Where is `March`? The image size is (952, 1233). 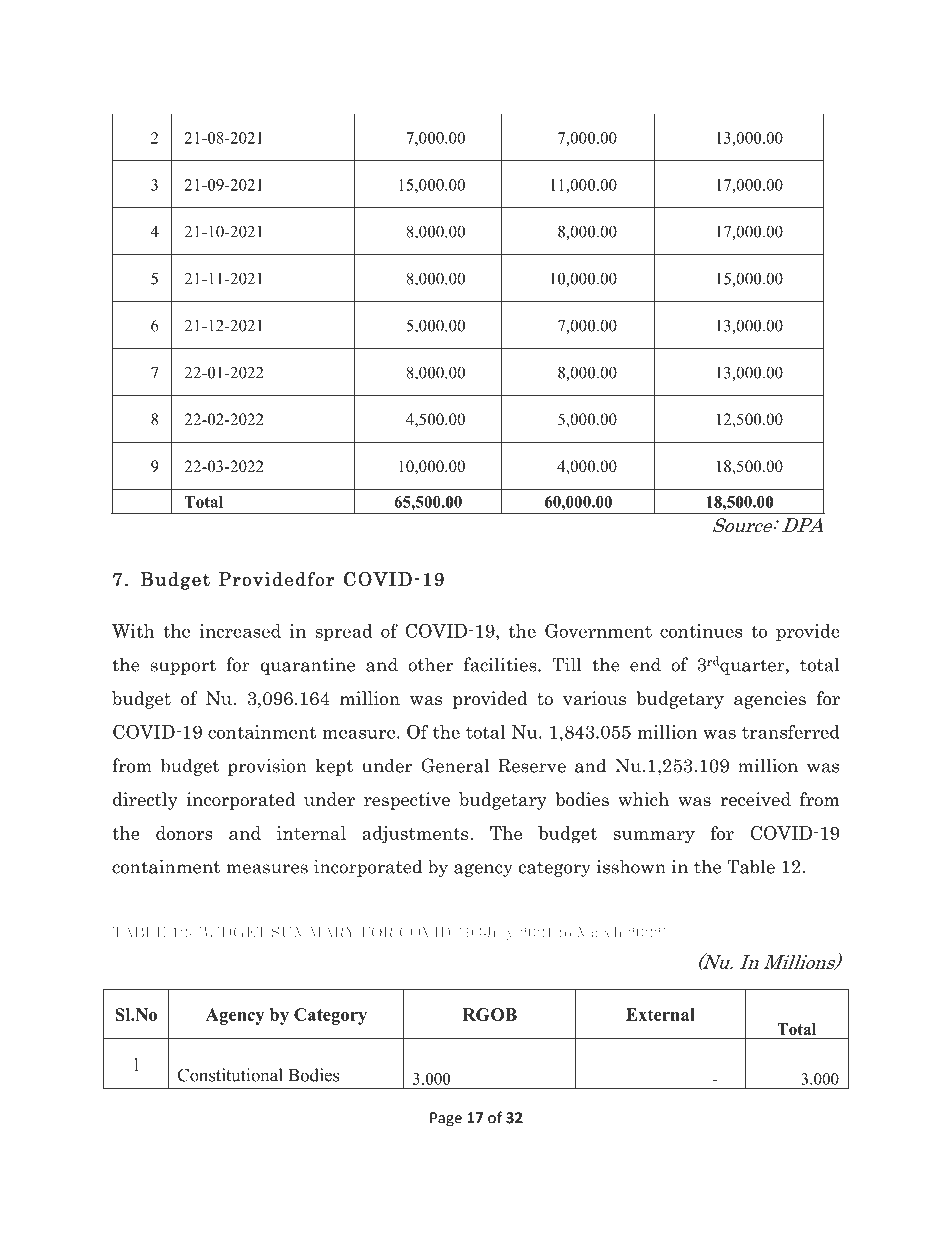 March is located at coordinates (599, 932).
